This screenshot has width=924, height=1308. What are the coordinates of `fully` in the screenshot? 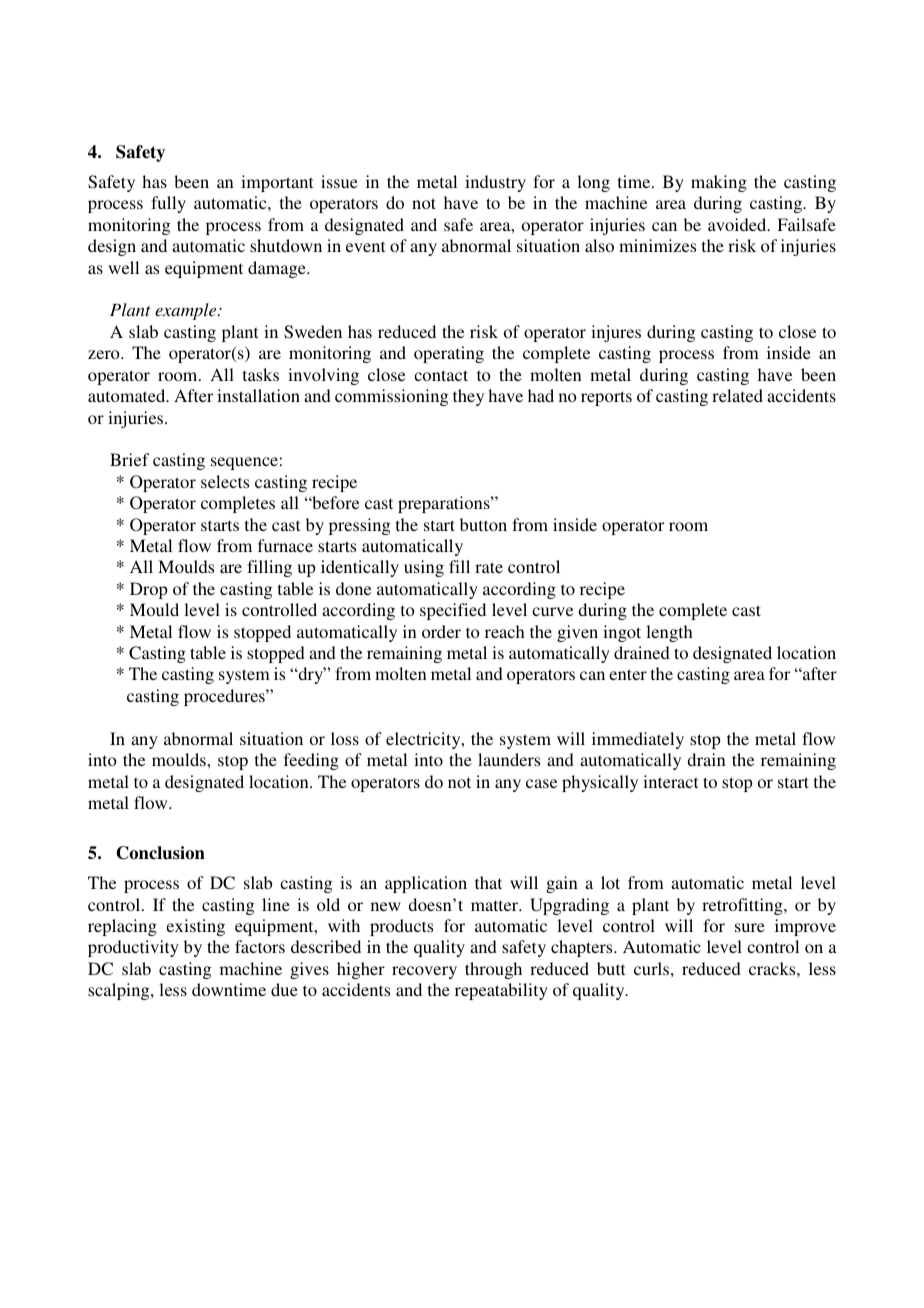 It's located at (168, 204).
